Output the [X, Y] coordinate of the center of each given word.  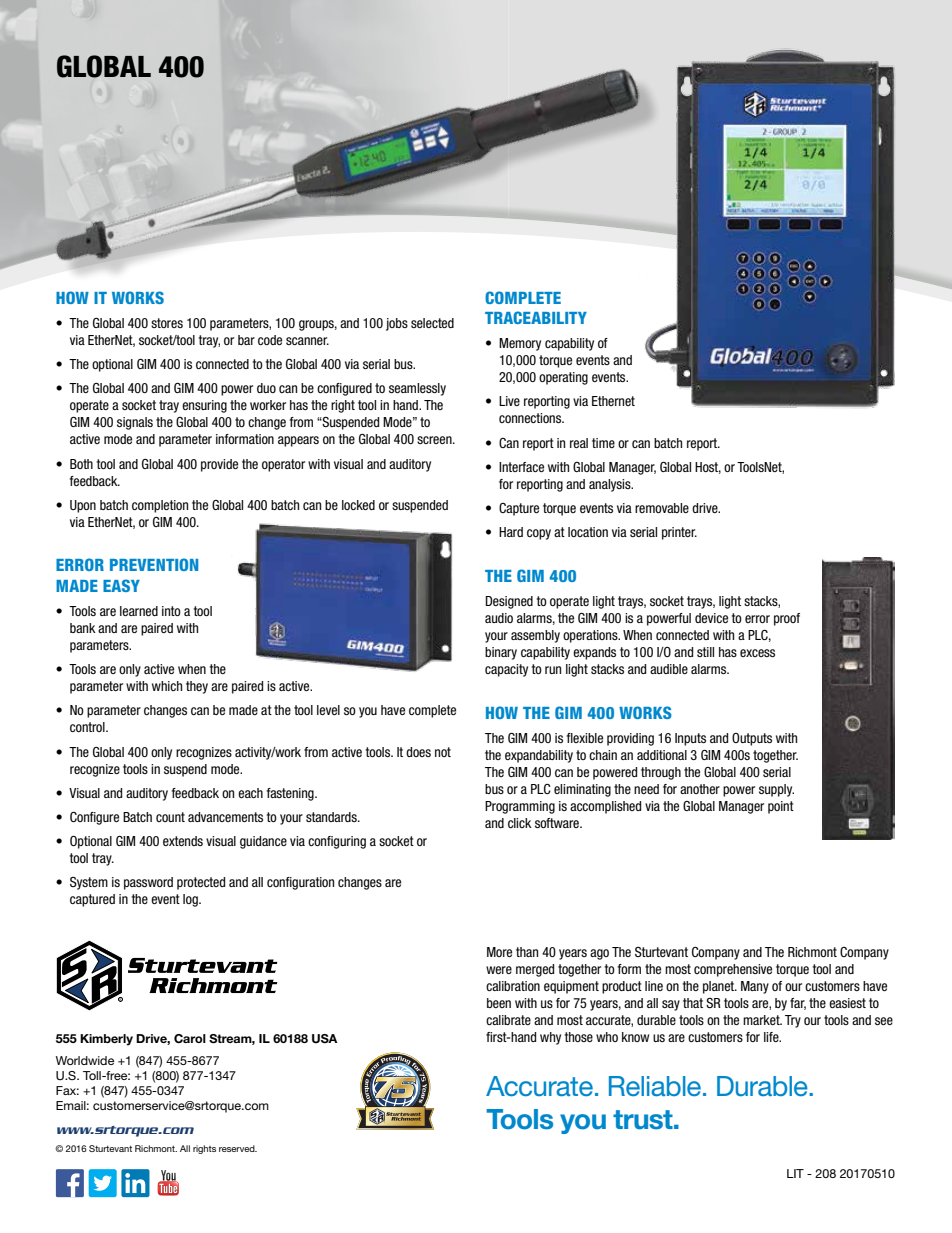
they [197, 687]
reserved [238, 1148]
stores [167, 323]
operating [563, 378]
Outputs [752, 739]
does [418, 752]
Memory [520, 344]
